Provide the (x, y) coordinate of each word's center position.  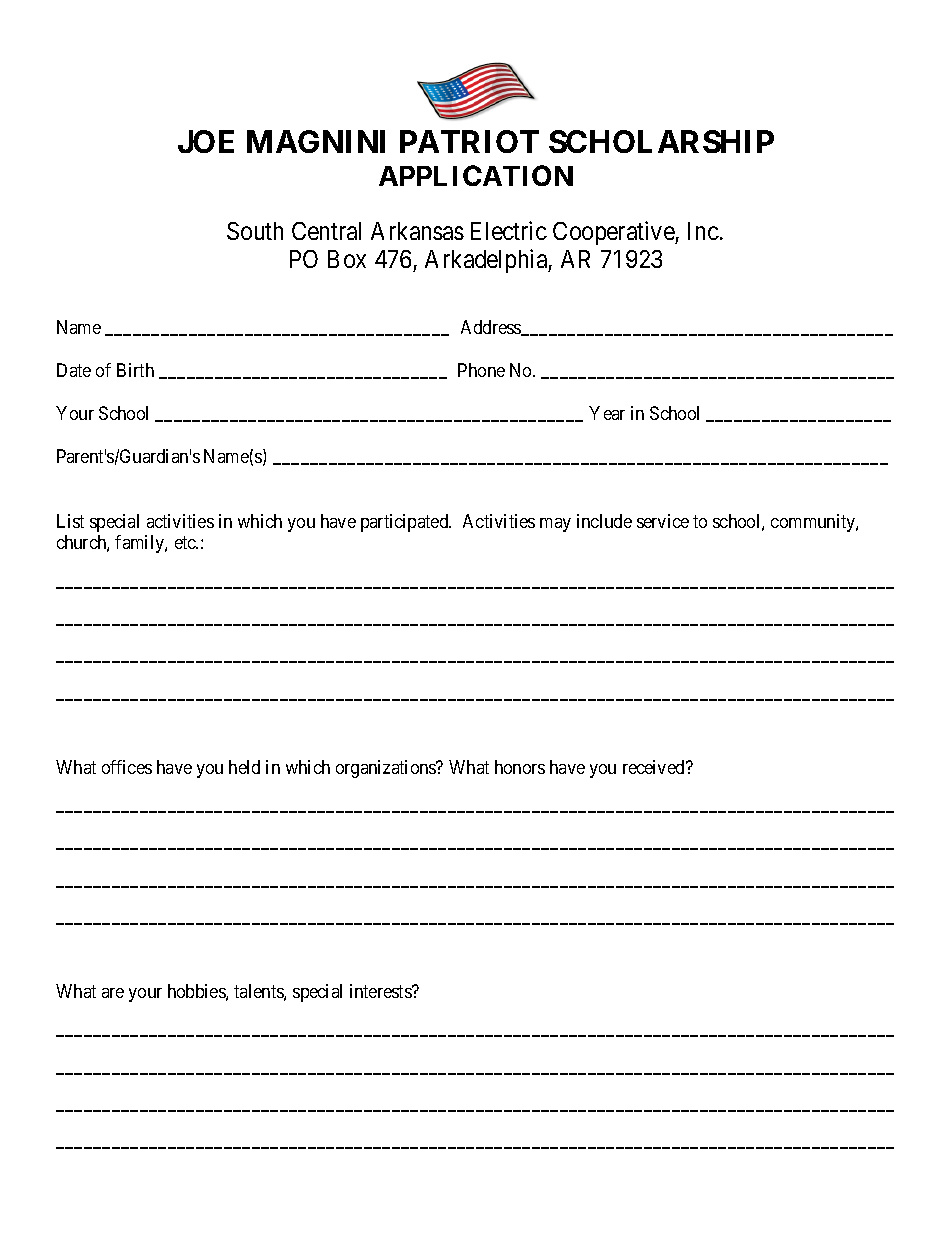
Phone (481, 370)
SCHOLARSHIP (661, 141)
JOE (206, 141)
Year (607, 413)
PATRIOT (469, 141)
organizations (387, 769)
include (604, 521)
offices (127, 767)
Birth (135, 370)
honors (520, 767)
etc (186, 542)
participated (406, 523)
